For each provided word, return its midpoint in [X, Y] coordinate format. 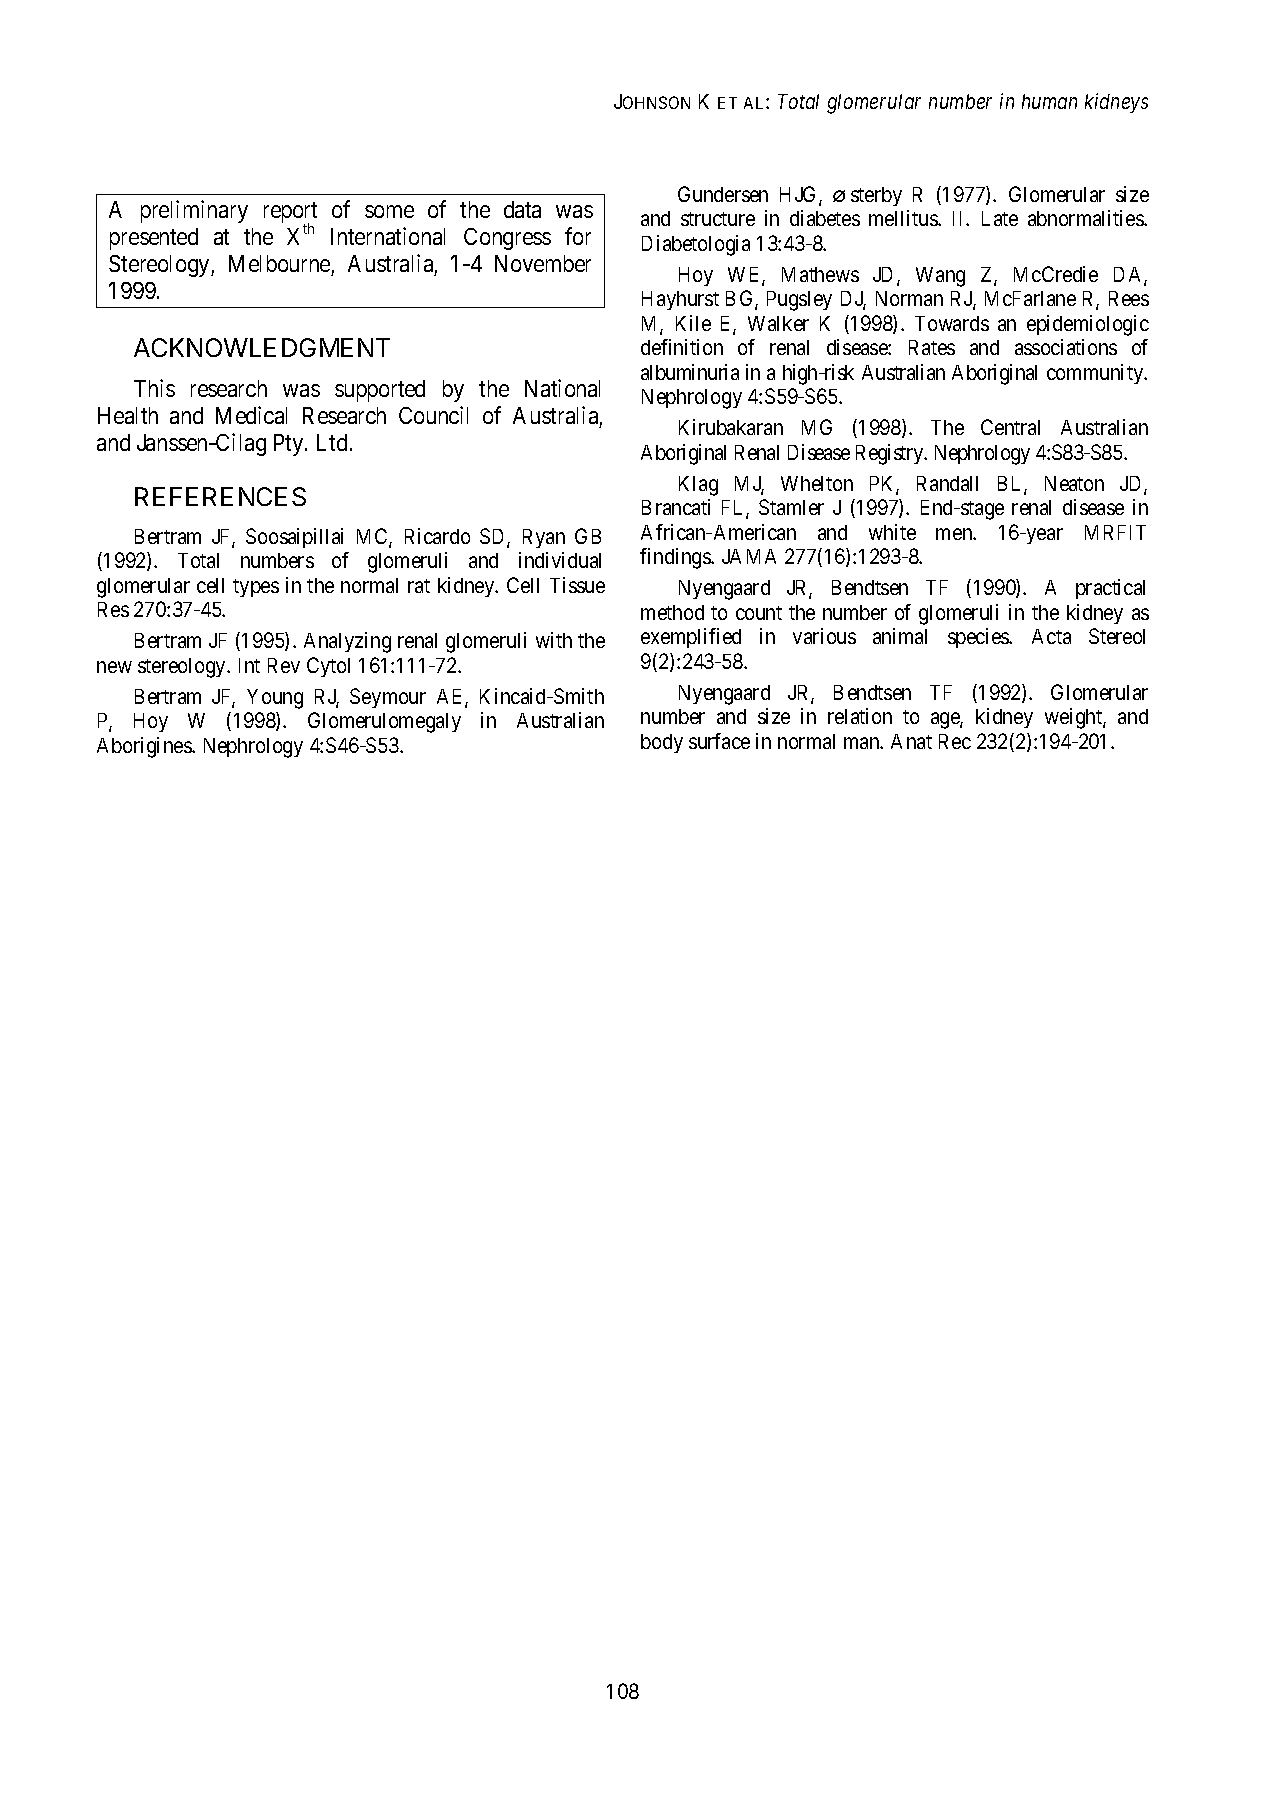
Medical [251, 415]
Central [1010, 427]
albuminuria [690, 372]
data [522, 209]
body [662, 743]
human [1049, 101]
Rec [955, 741]
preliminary [194, 211]
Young [275, 699]
